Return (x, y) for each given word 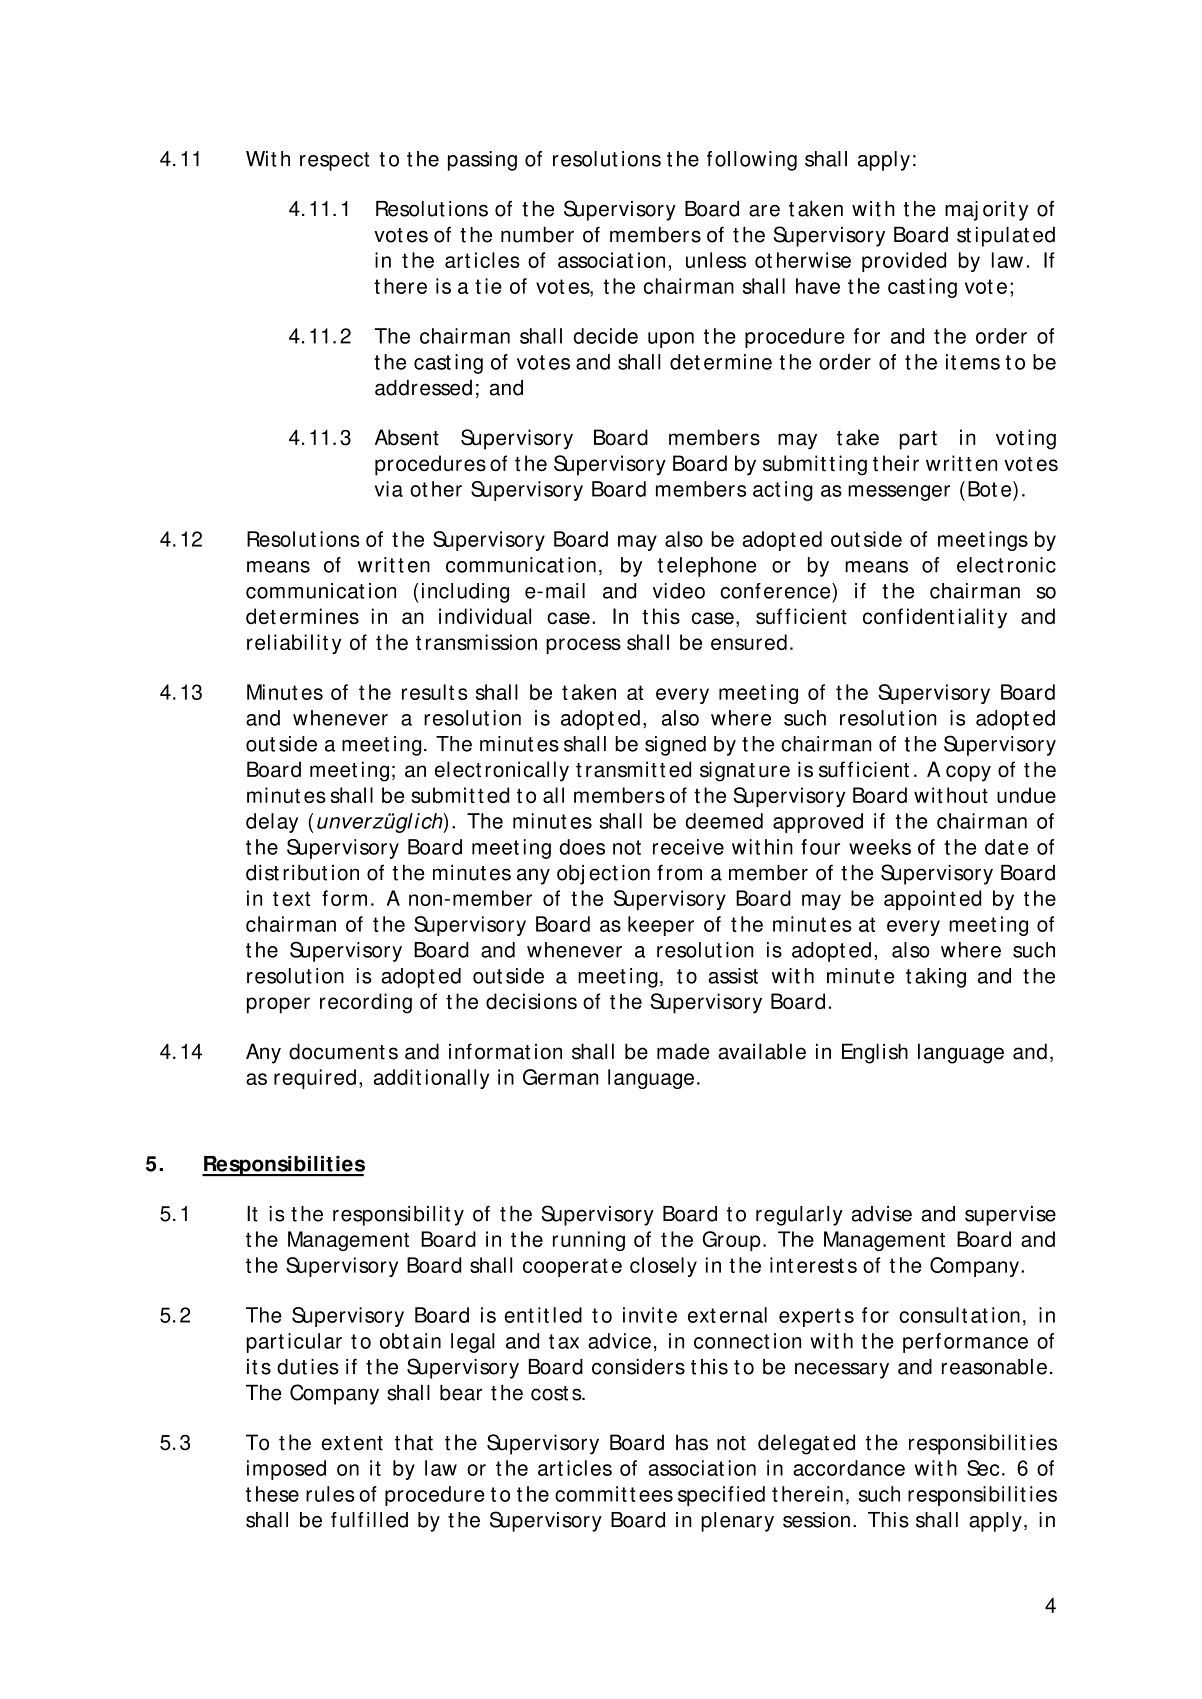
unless (716, 260)
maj (961, 211)
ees (656, 1496)
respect (334, 161)
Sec (983, 1468)
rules (330, 1494)
